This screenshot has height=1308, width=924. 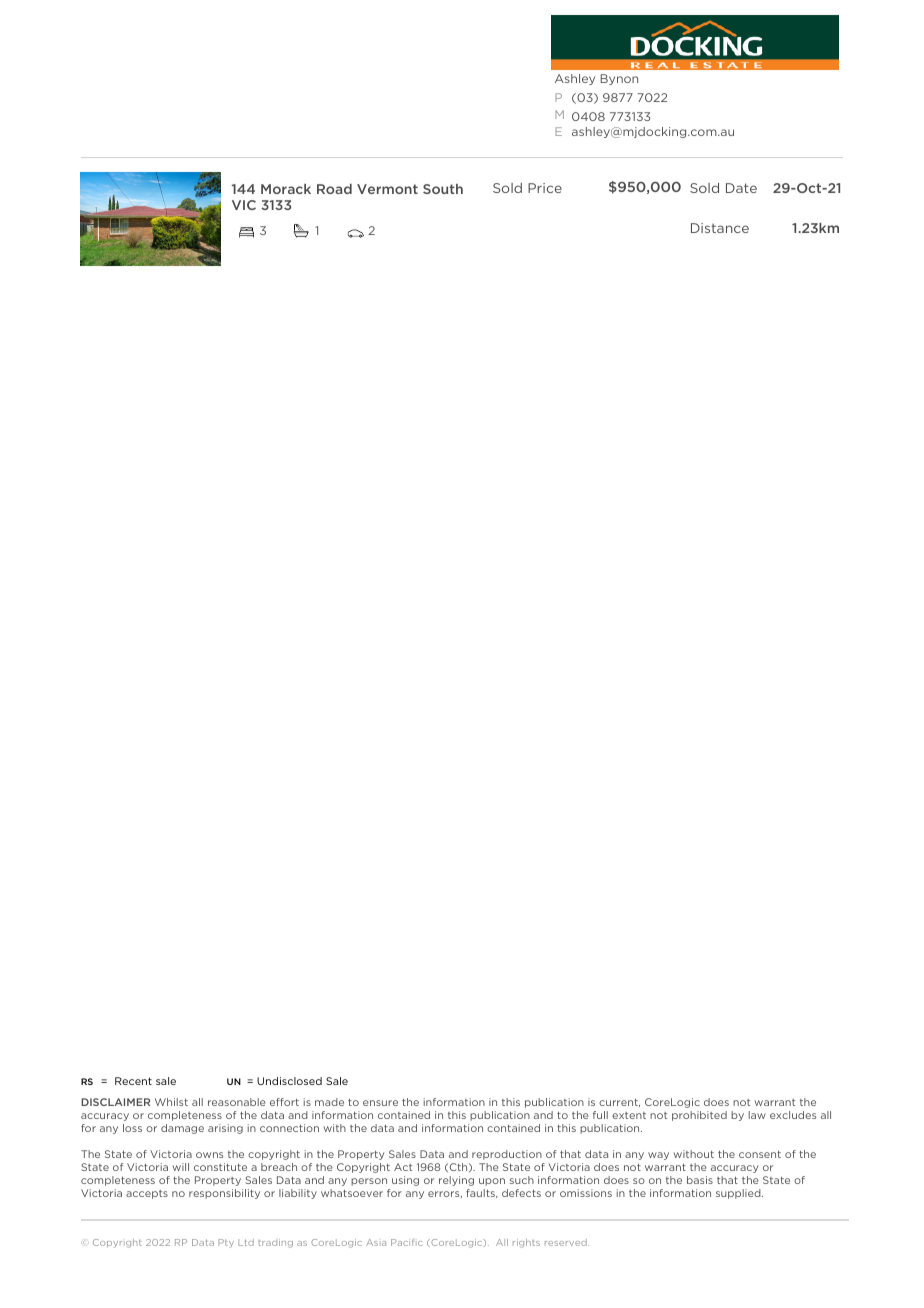 What do you see at coordinates (334, 189) in the screenshot?
I see `Road` at bounding box center [334, 189].
